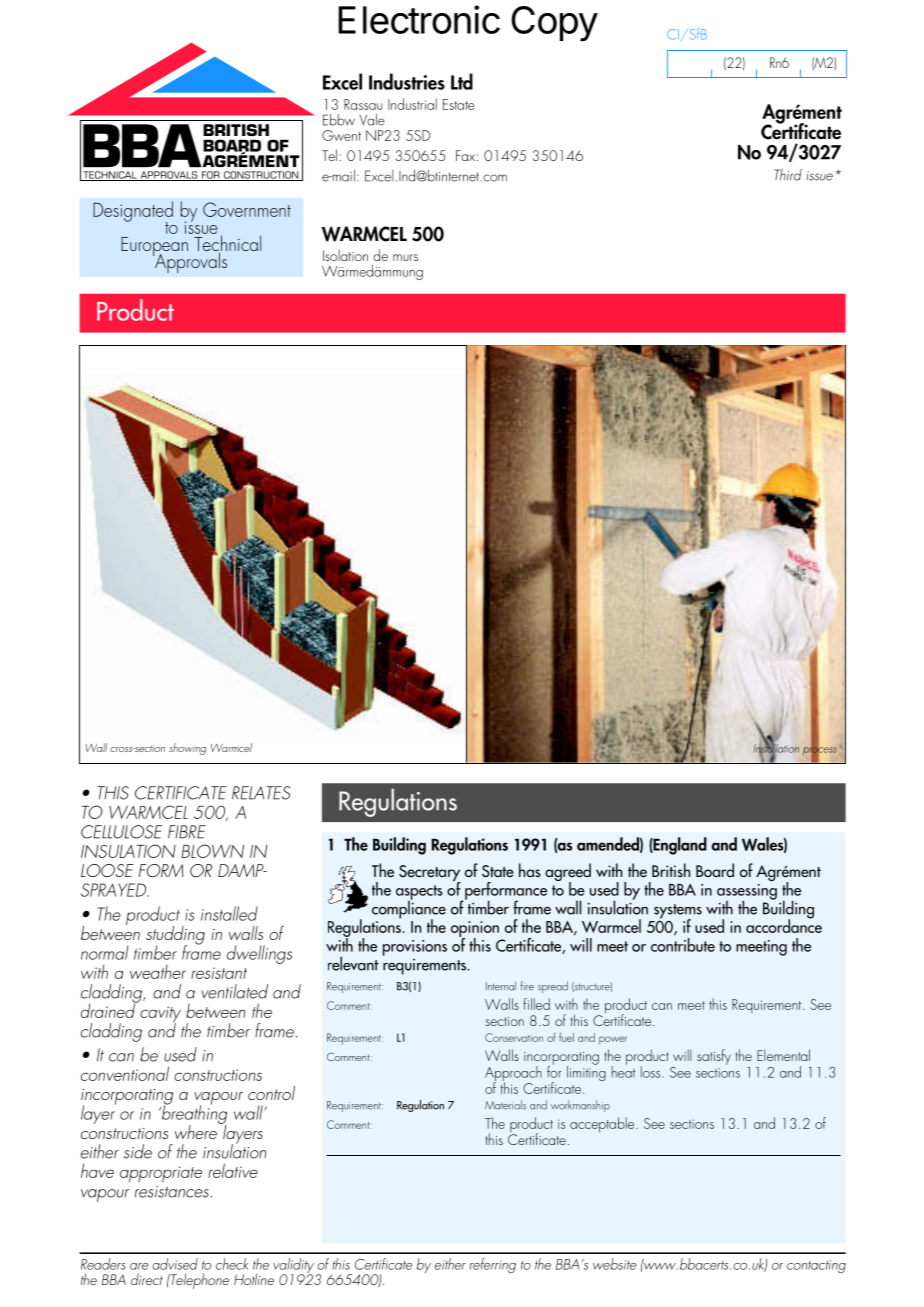 Image resolution: width=924 pixels, height=1307 pixels. Describe the element at coordinates (341, 135) in the screenshot. I see `Gwent` at that location.
